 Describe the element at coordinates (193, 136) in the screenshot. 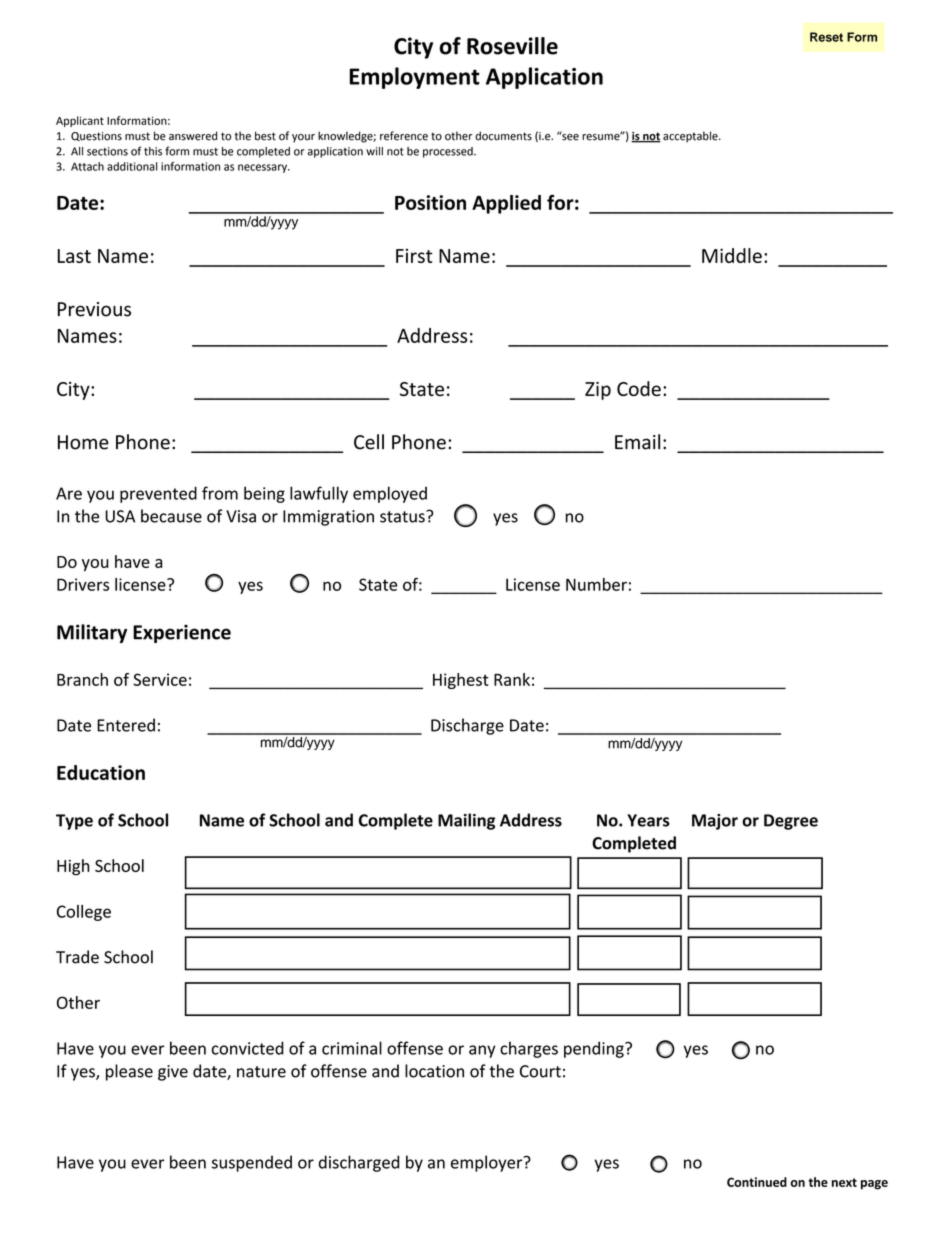

I see `answered` at that location.
